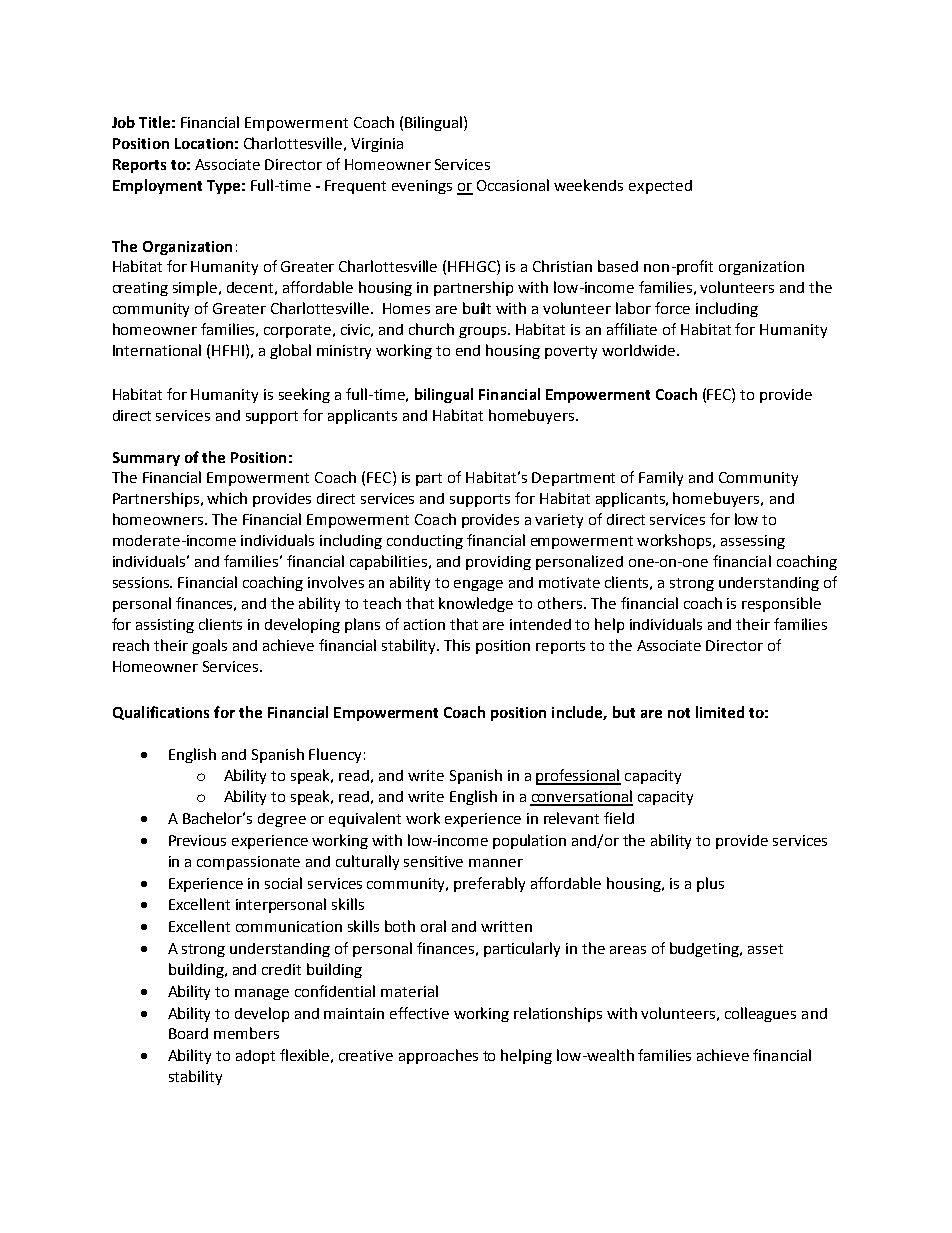 Image resolution: width=952 pixels, height=1233 pixels. Describe the element at coordinates (660, 187) in the screenshot. I see `expected` at that location.
